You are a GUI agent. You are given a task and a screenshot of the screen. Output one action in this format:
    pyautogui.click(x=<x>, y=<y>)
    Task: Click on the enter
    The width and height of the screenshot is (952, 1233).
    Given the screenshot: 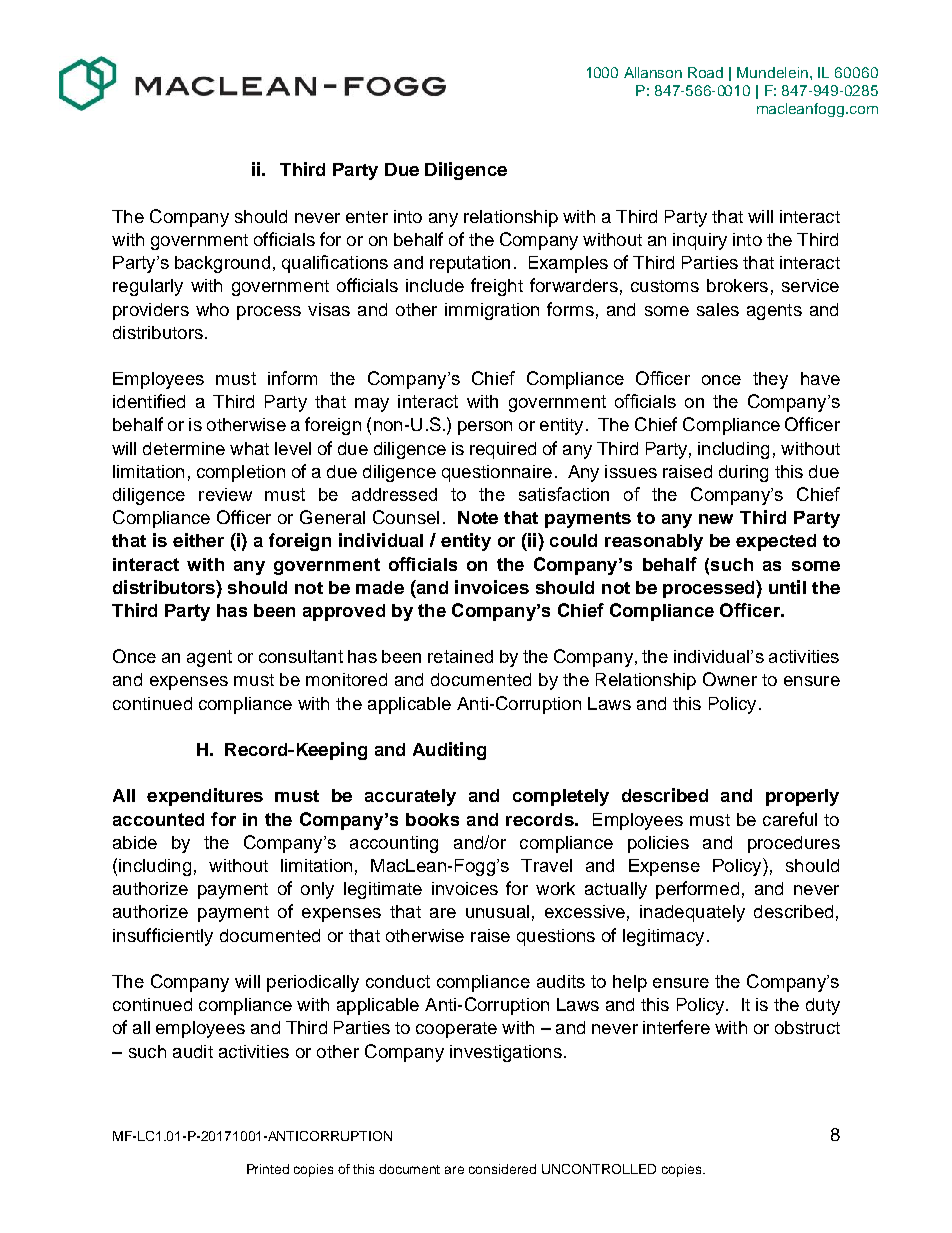 What is the action you would take?
    pyautogui.click(x=367, y=217)
